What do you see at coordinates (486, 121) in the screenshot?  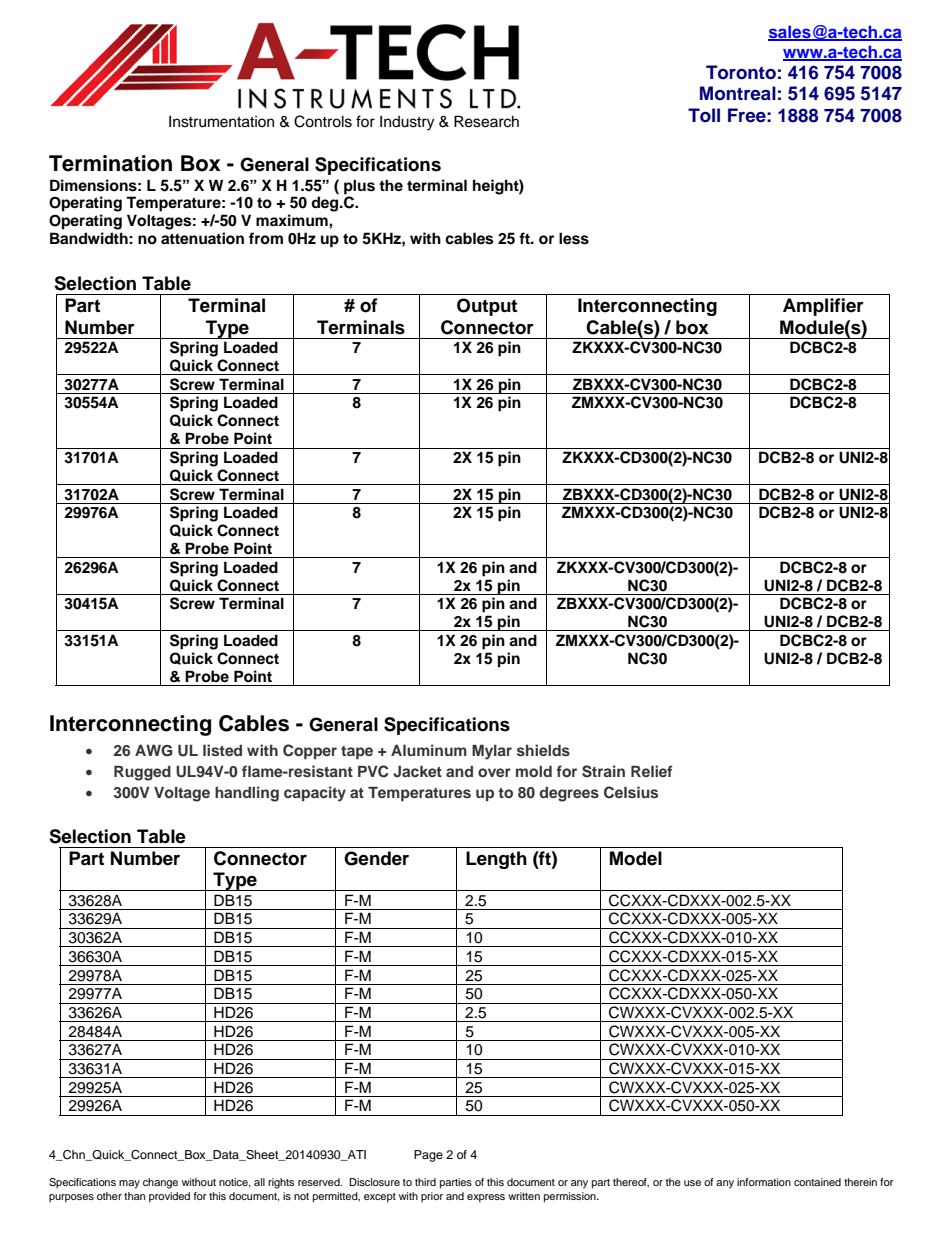 I see `Research` at bounding box center [486, 121].
